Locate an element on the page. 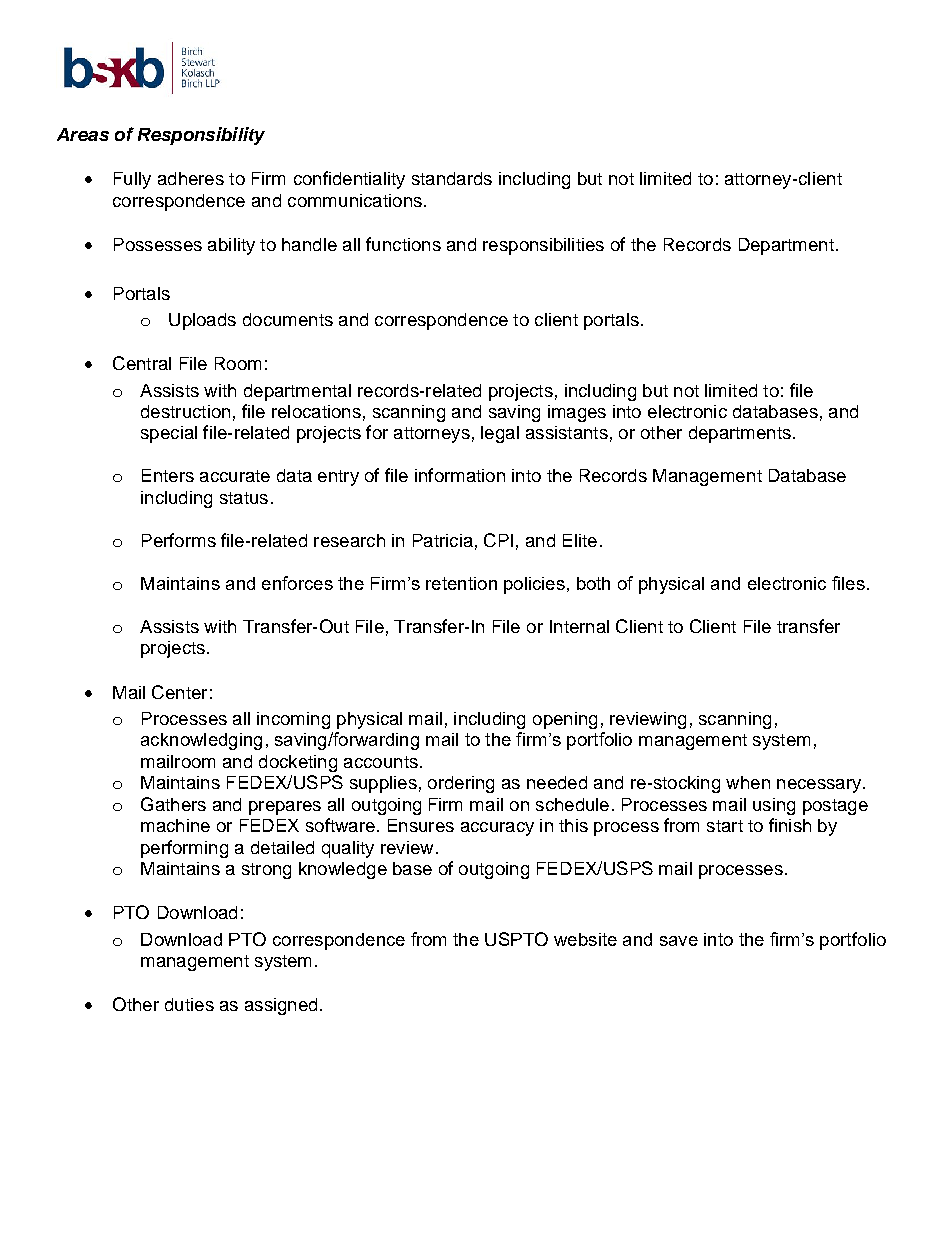 The width and height of the document is (952, 1233). save is located at coordinates (679, 941).
